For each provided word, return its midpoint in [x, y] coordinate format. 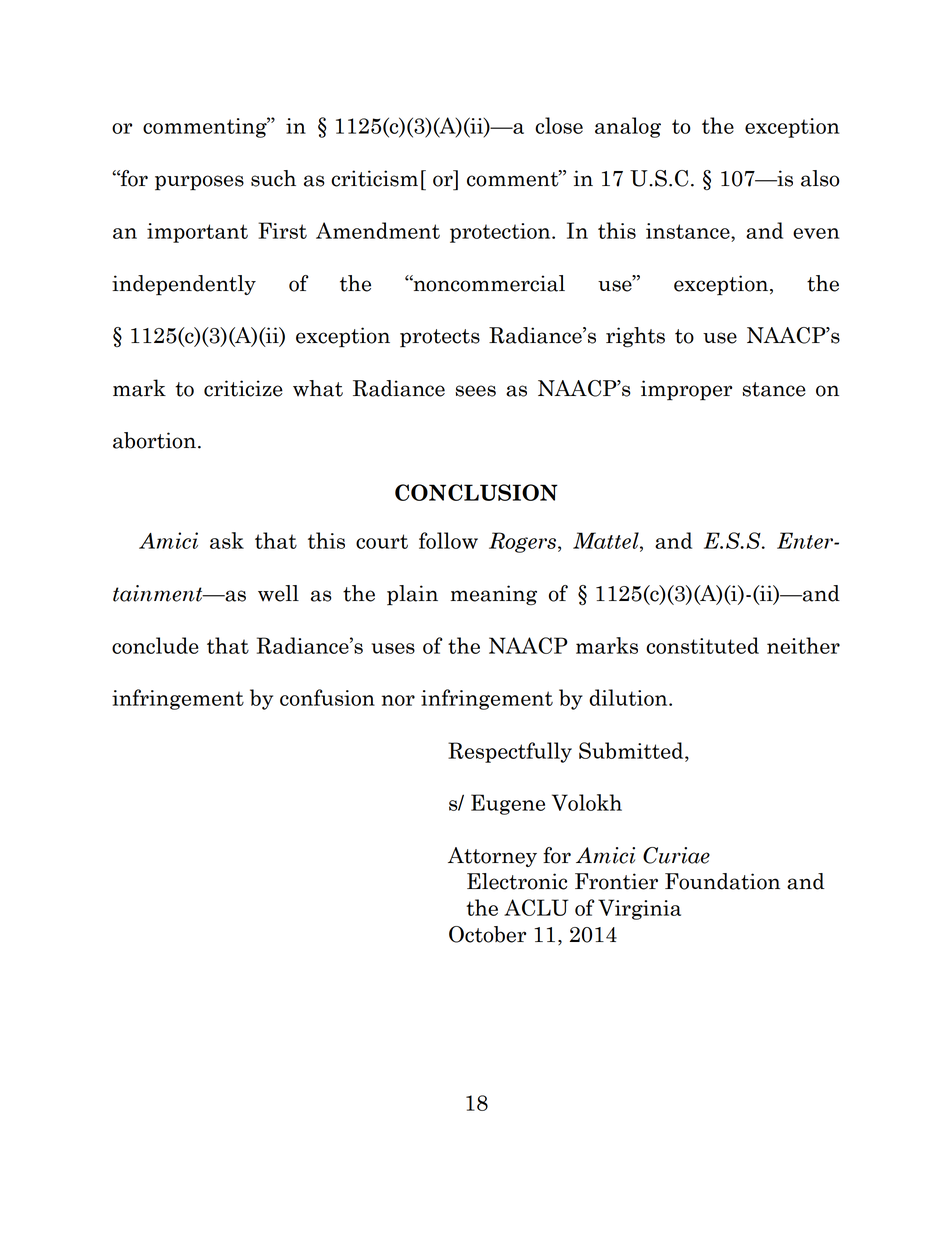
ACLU [536, 907]
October [487, 934]
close [559, 125]
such [273, 178]
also [820, 178]
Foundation [722, 881]
